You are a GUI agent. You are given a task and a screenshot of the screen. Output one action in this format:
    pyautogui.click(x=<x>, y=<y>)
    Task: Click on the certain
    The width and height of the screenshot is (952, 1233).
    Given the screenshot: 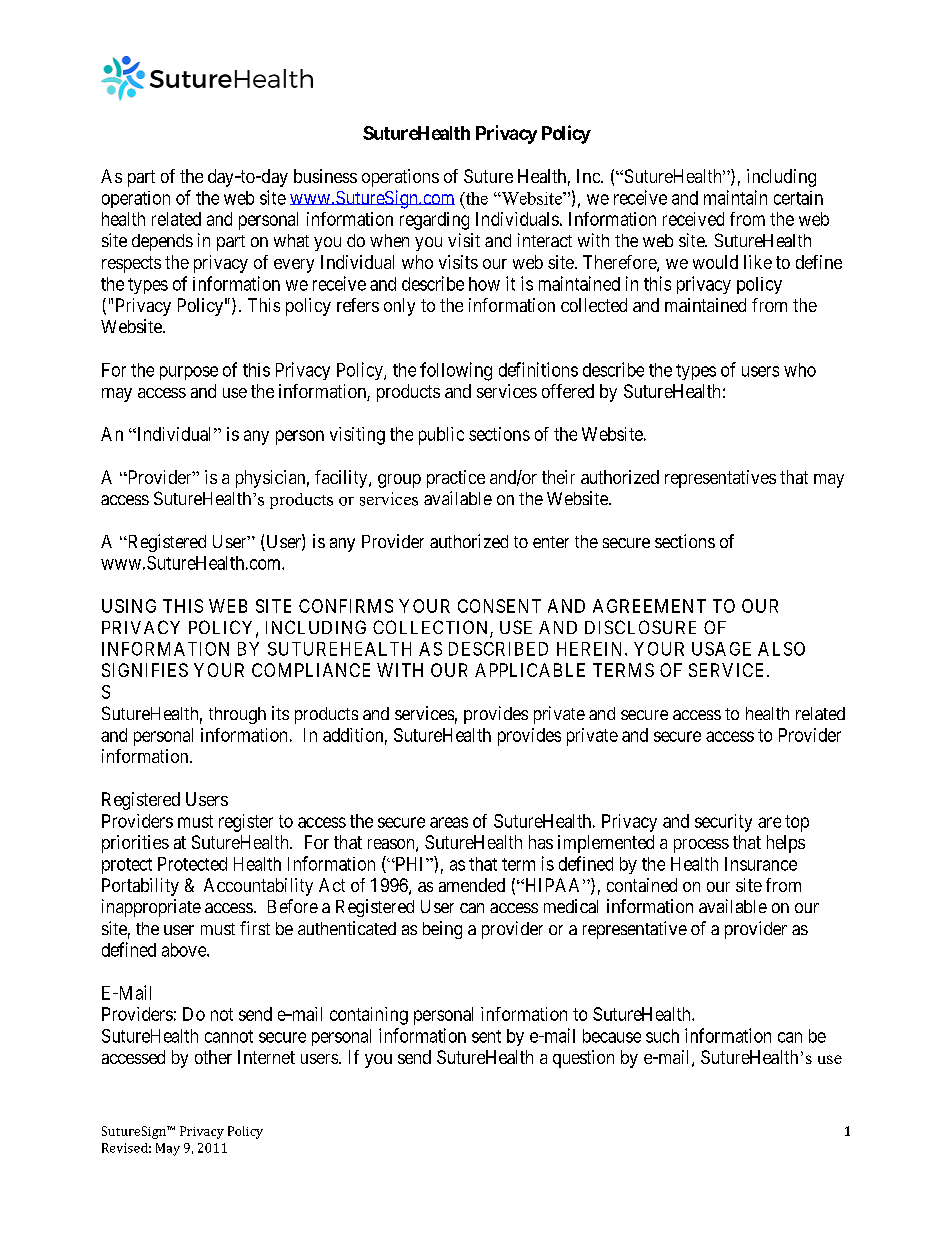 What is the action you would take?
    pyautogui.click(x=798, y=198)
